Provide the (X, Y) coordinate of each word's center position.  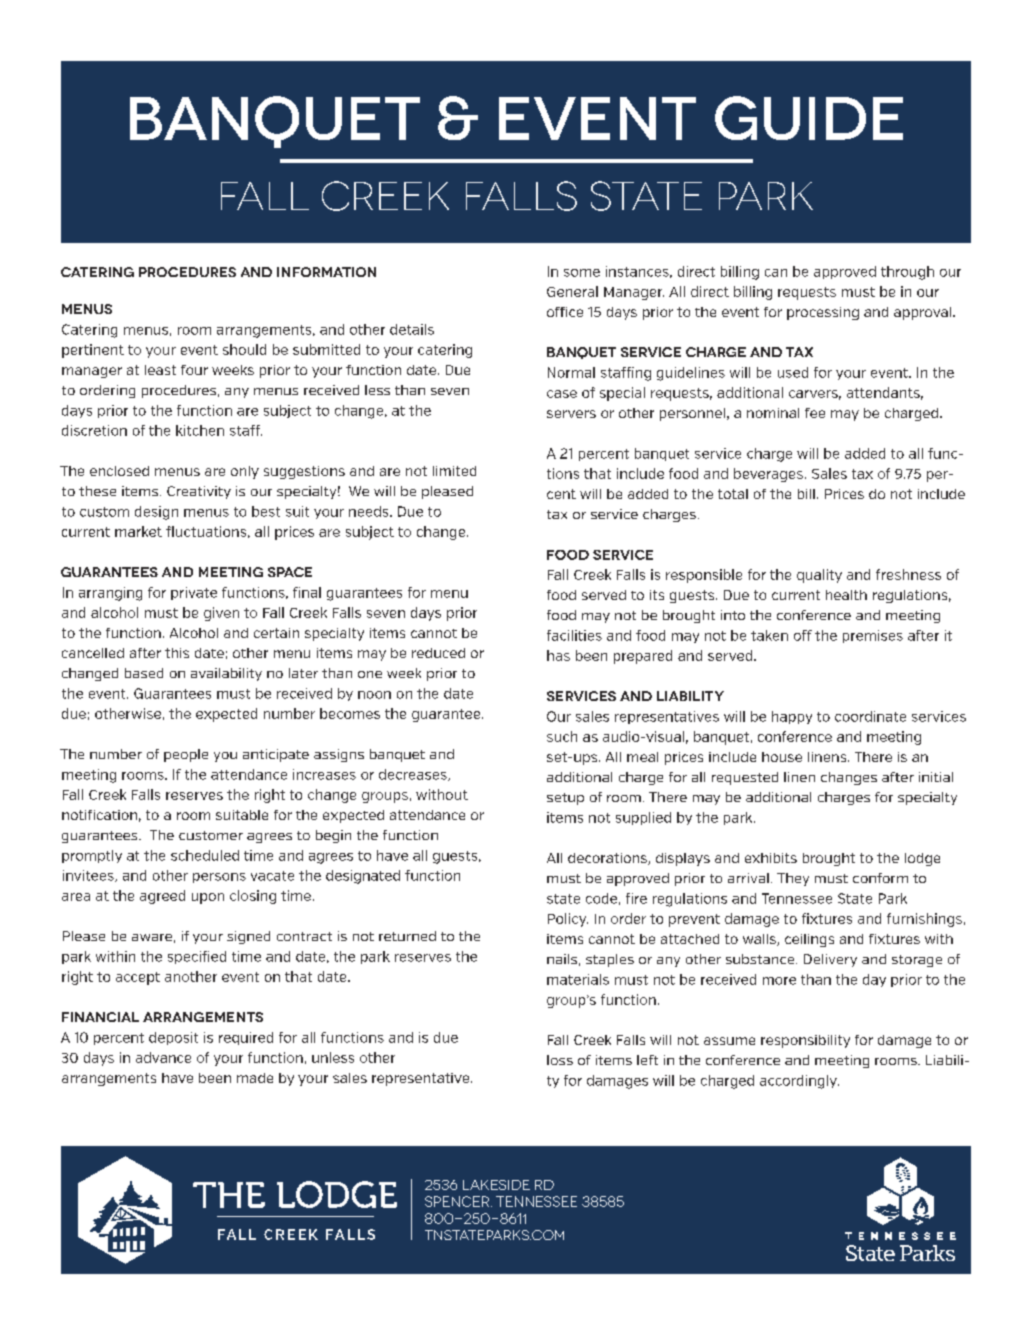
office (565, 312)
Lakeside (496, 1185)
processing (823, 313)
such (562, 736)
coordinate (870, 716)
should (244, 349)
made (255, 1078)
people (186, 755)
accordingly (799, 1082)
